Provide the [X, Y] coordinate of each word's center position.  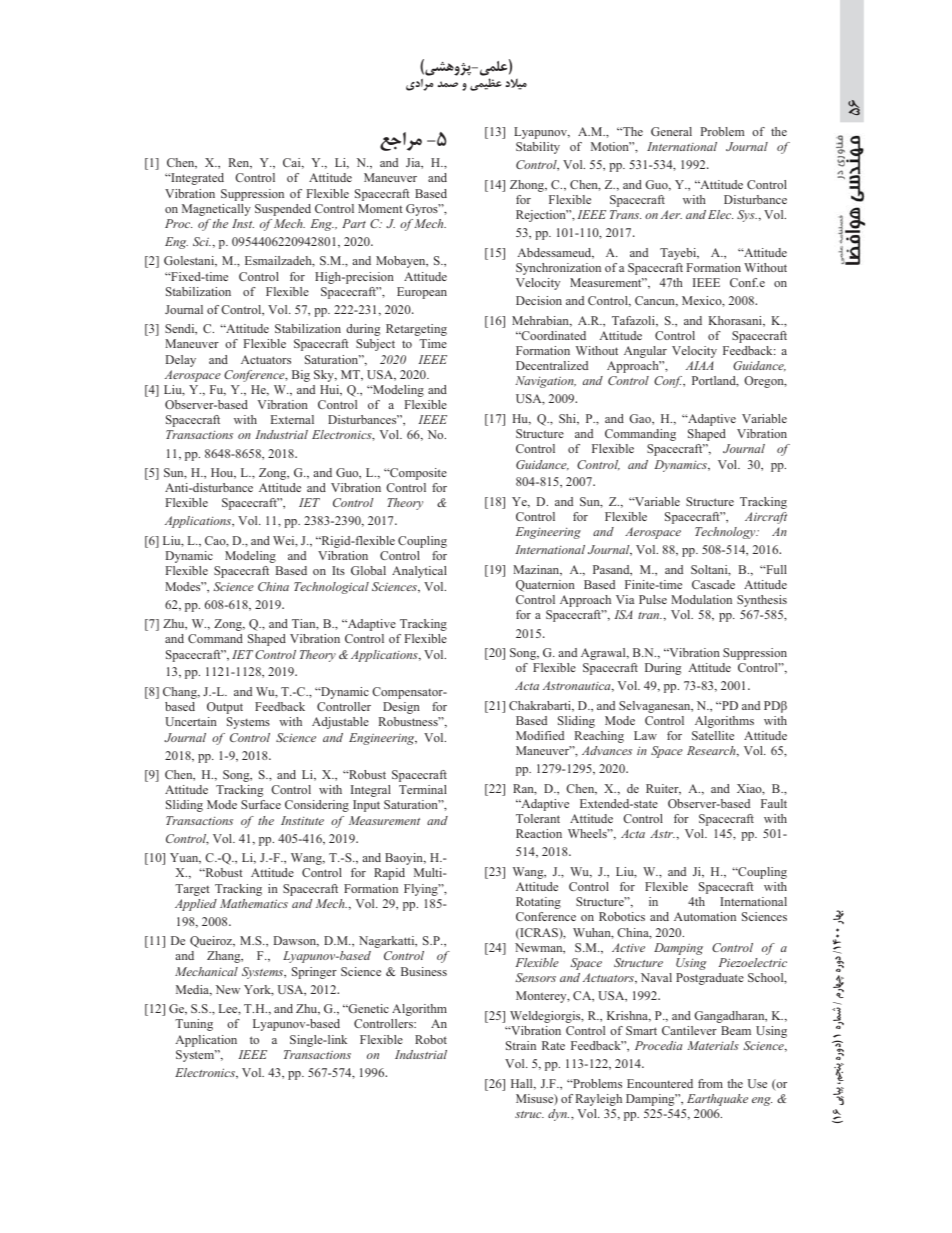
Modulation [701, 599]
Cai [293, 163]
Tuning [194, 1025]
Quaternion [545, 586]
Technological [331, 588]
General [671, 131]
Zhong [528, 186]
